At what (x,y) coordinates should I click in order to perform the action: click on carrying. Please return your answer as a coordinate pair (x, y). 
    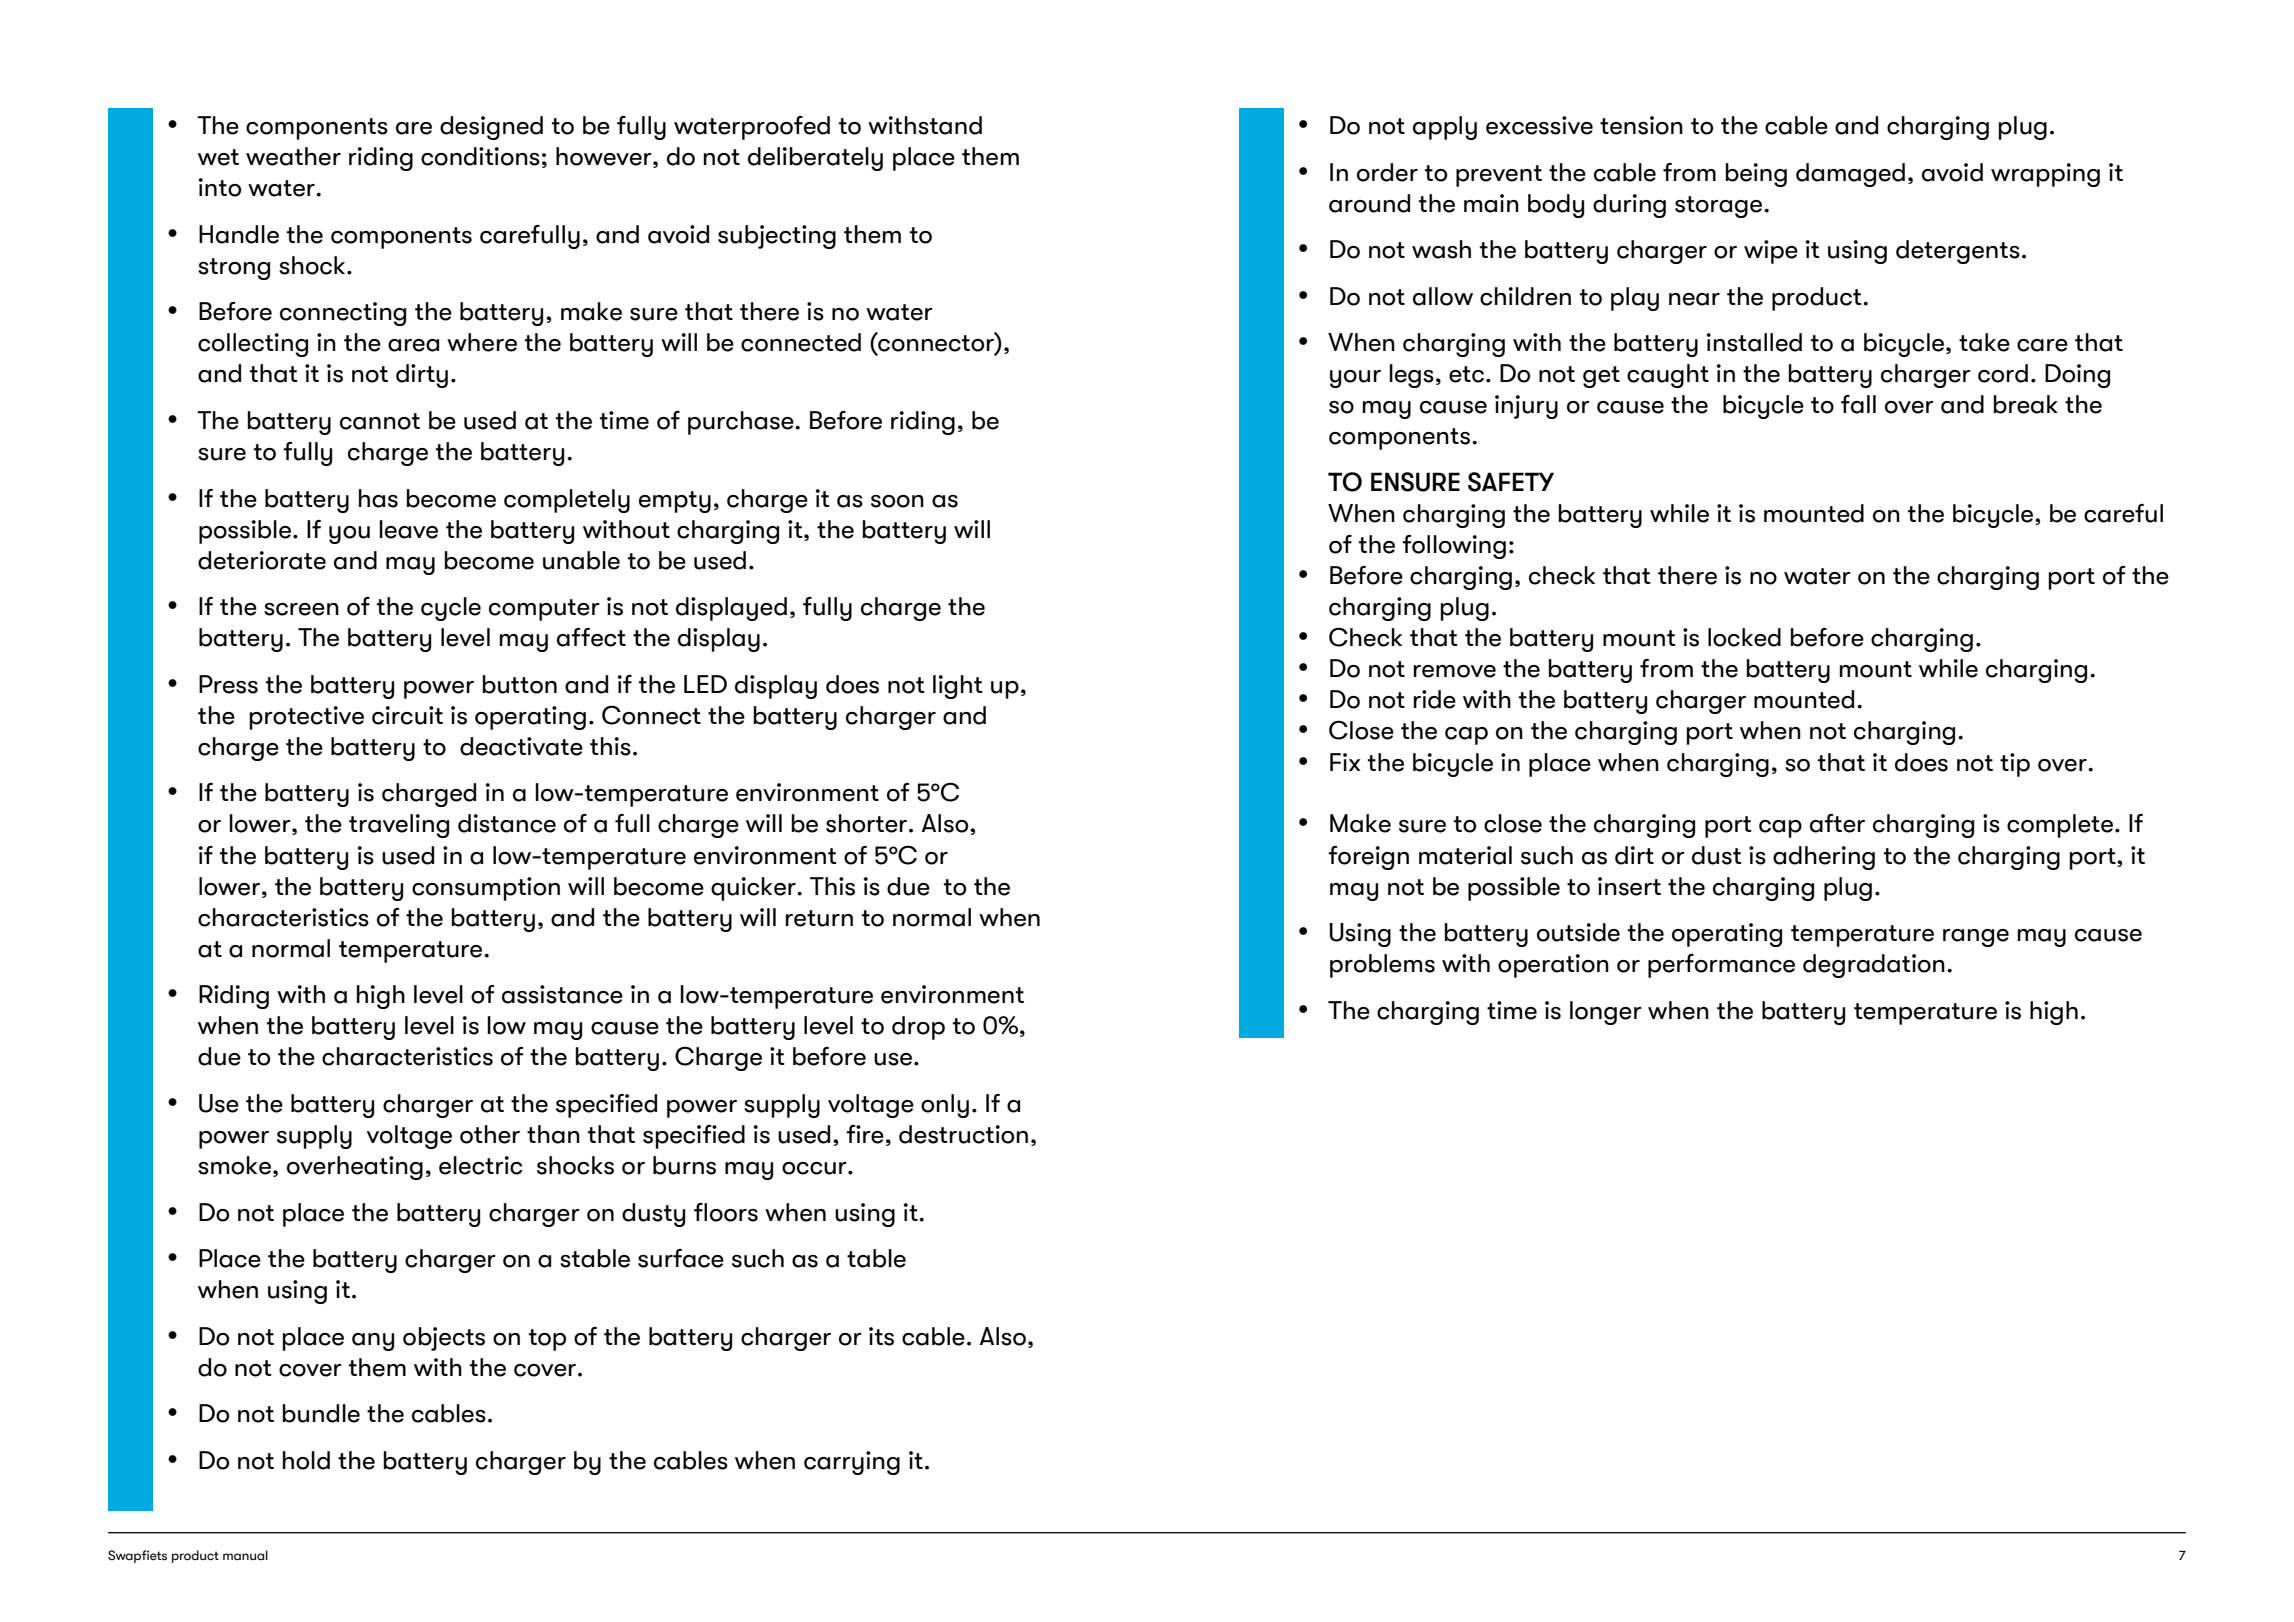
    Looking at the image, I should click on (852, 1463).
